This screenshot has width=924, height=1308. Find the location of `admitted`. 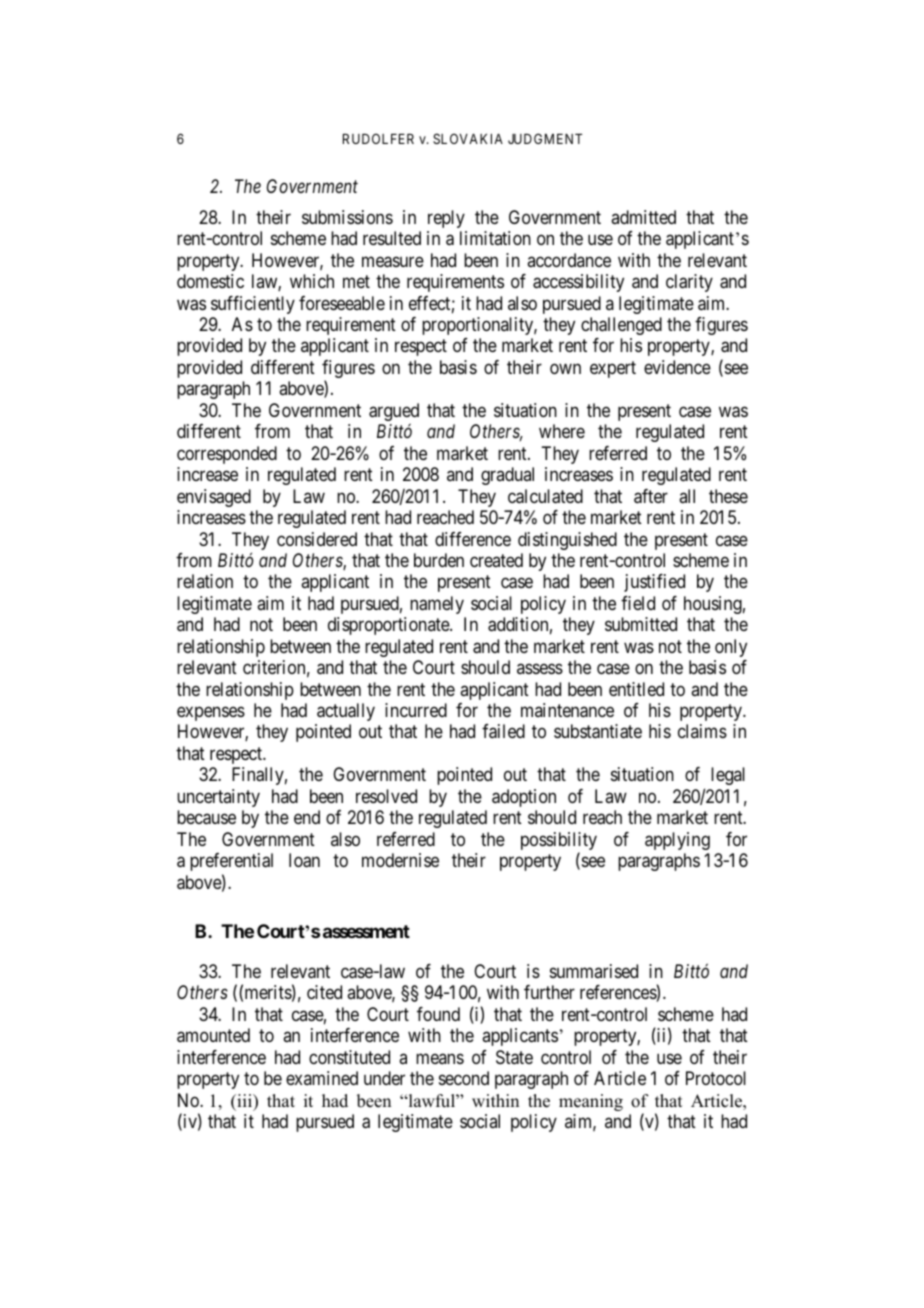

admitted is located at coordinates (643, 217).
